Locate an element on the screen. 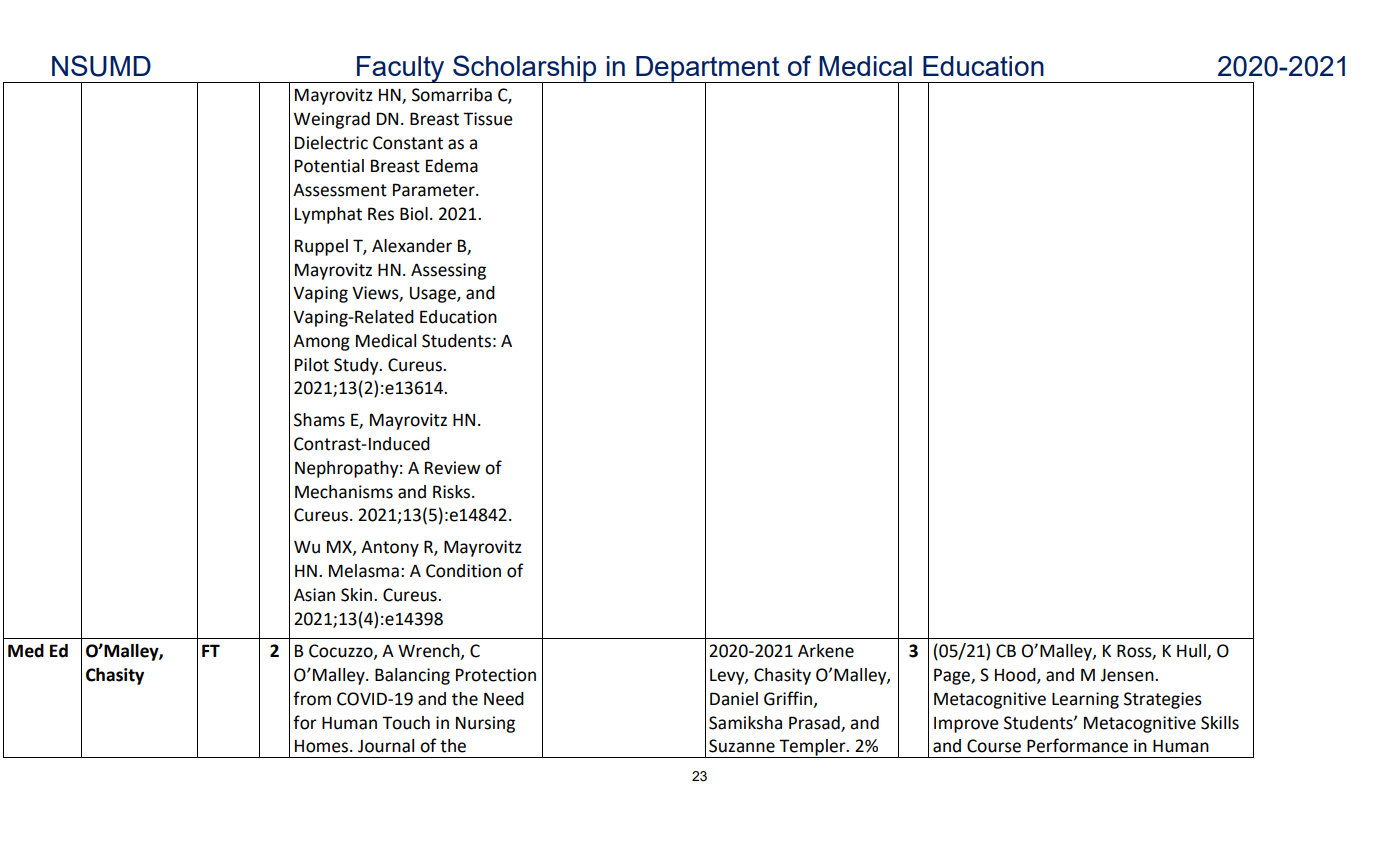 The height and width of the screenshot is (850, 1400). Performance is located at coordinates (1077, 745).
